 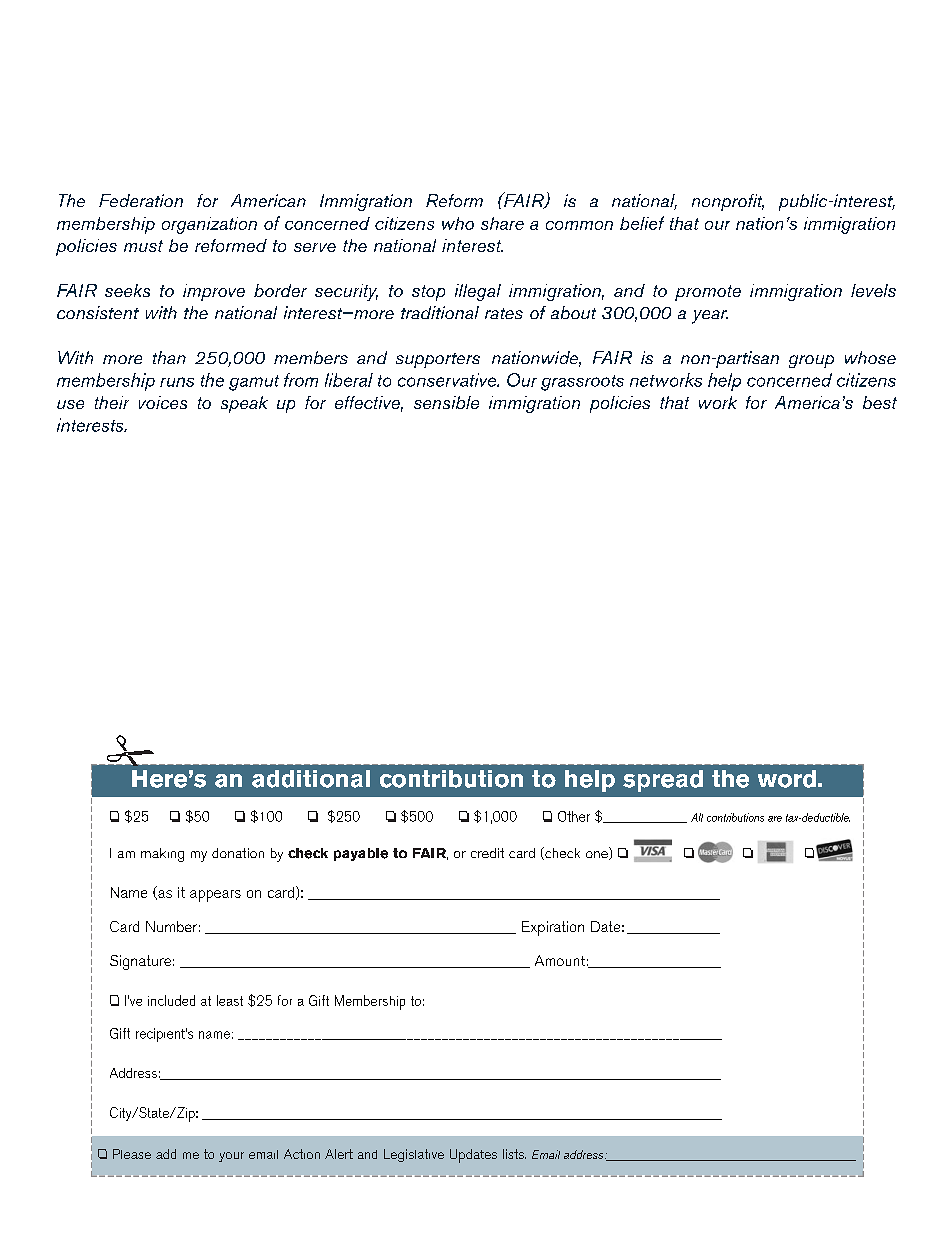 What do you see at coordinates (162, 855) in the screenshot?
I see `making` at bounding box center [162, 855].
